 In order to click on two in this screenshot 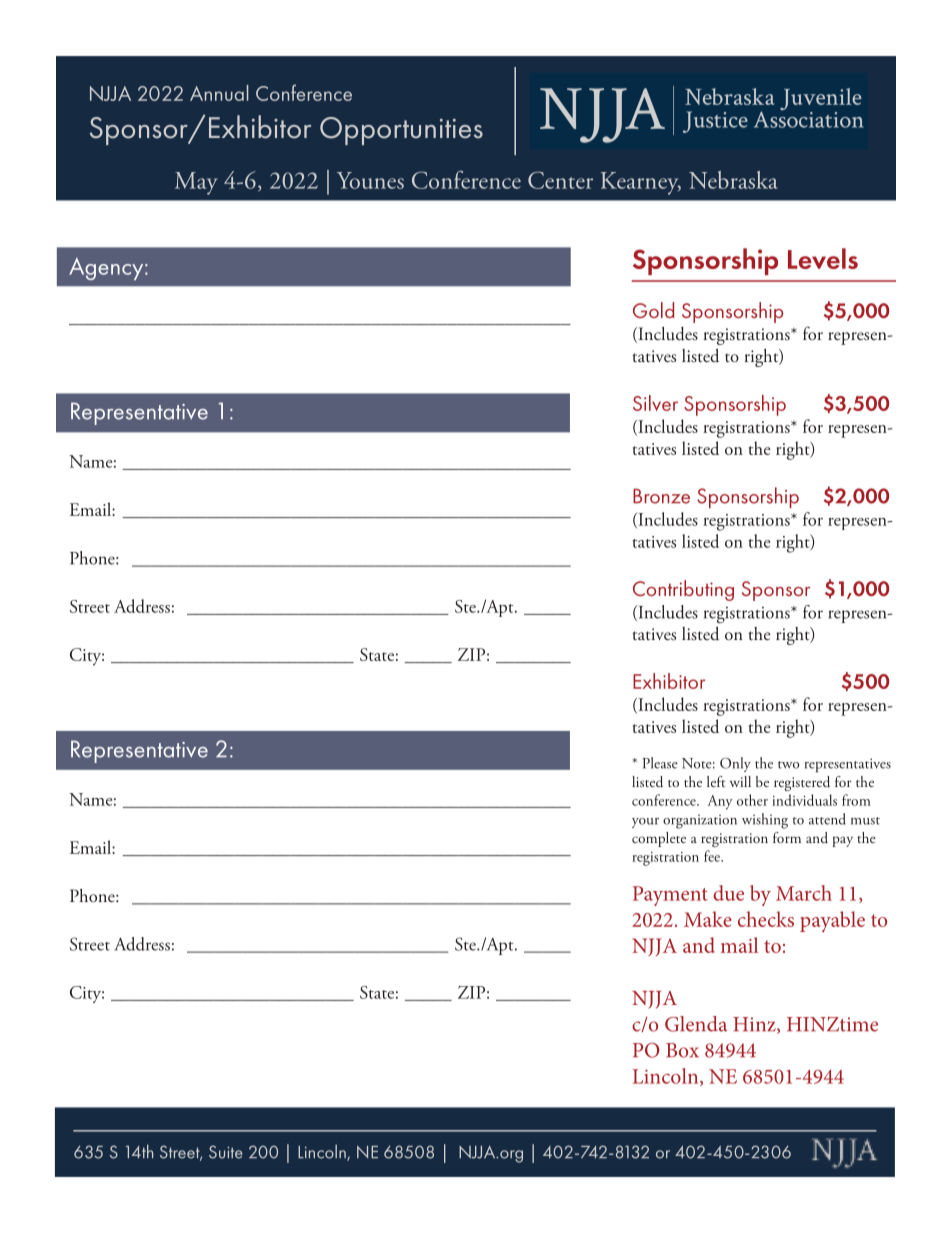, I will do `click(788, 765)`.
